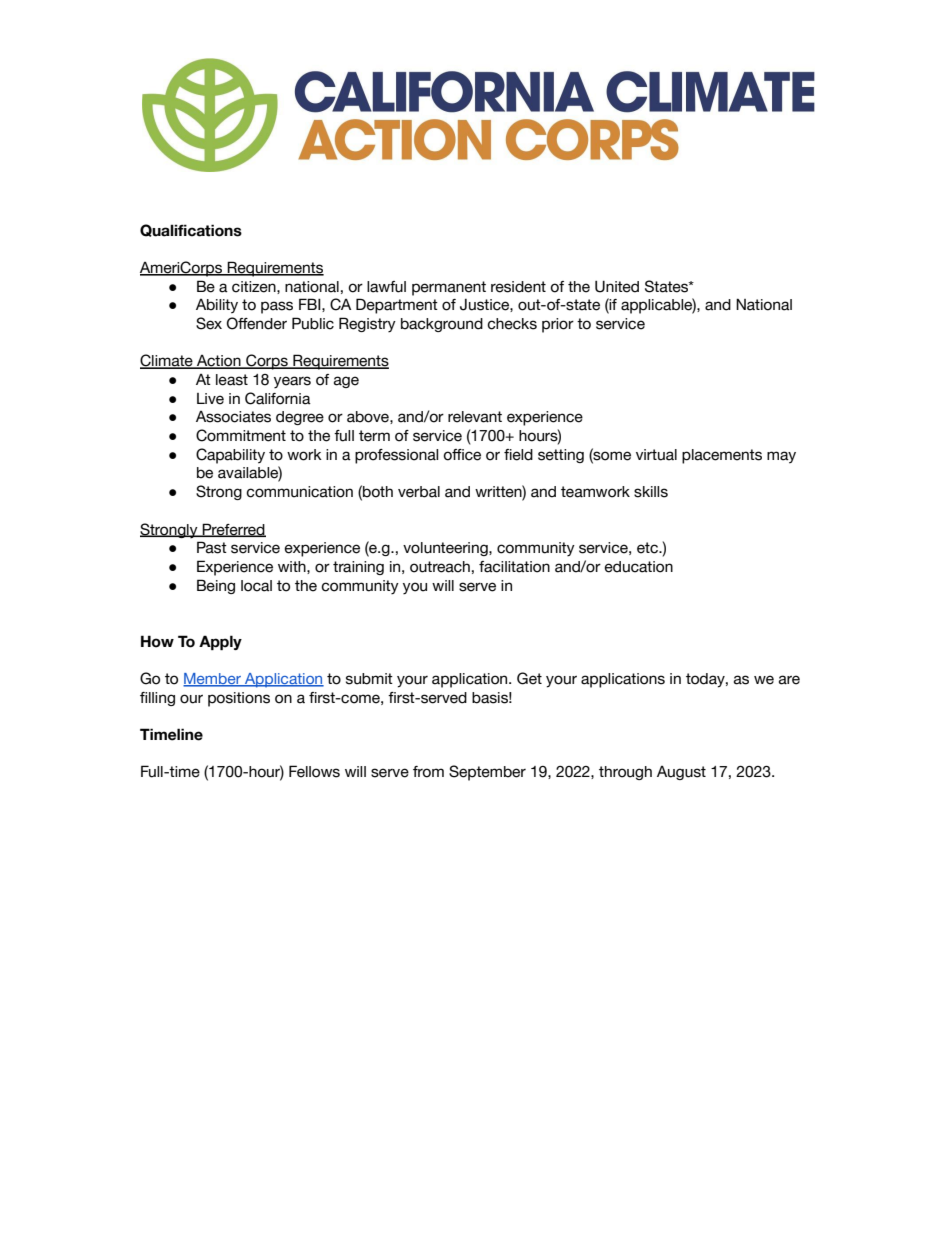  Describe the element at coordinates (314, 771) in the image. I see `Fellows` at that location.
